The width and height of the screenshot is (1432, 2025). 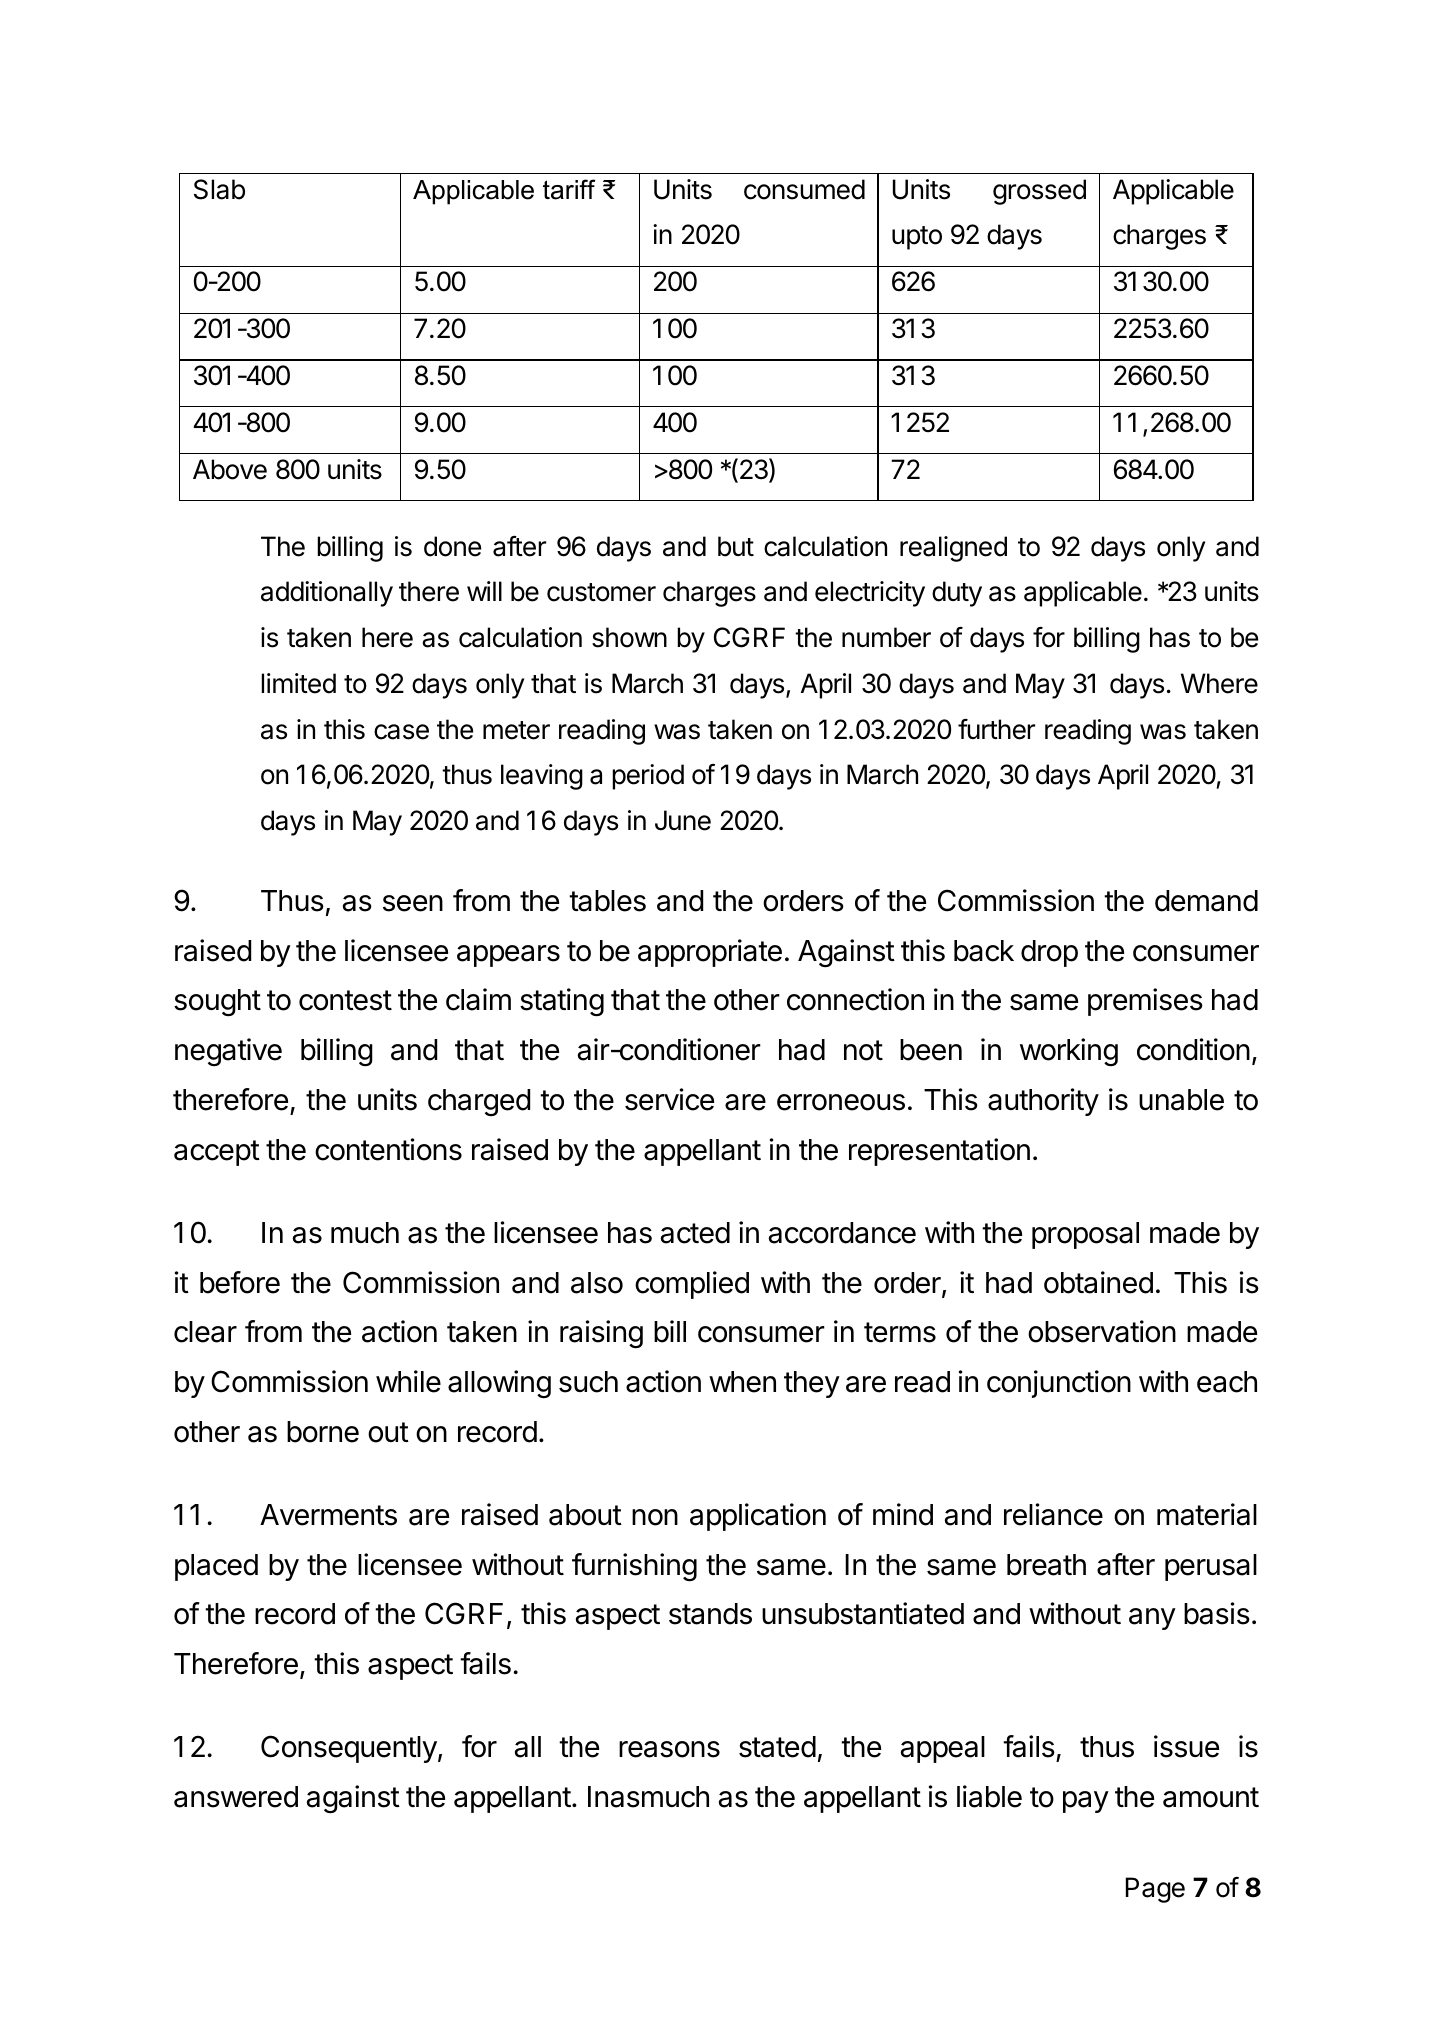 I want to click on reasons, so click(x=669, y=1749).
